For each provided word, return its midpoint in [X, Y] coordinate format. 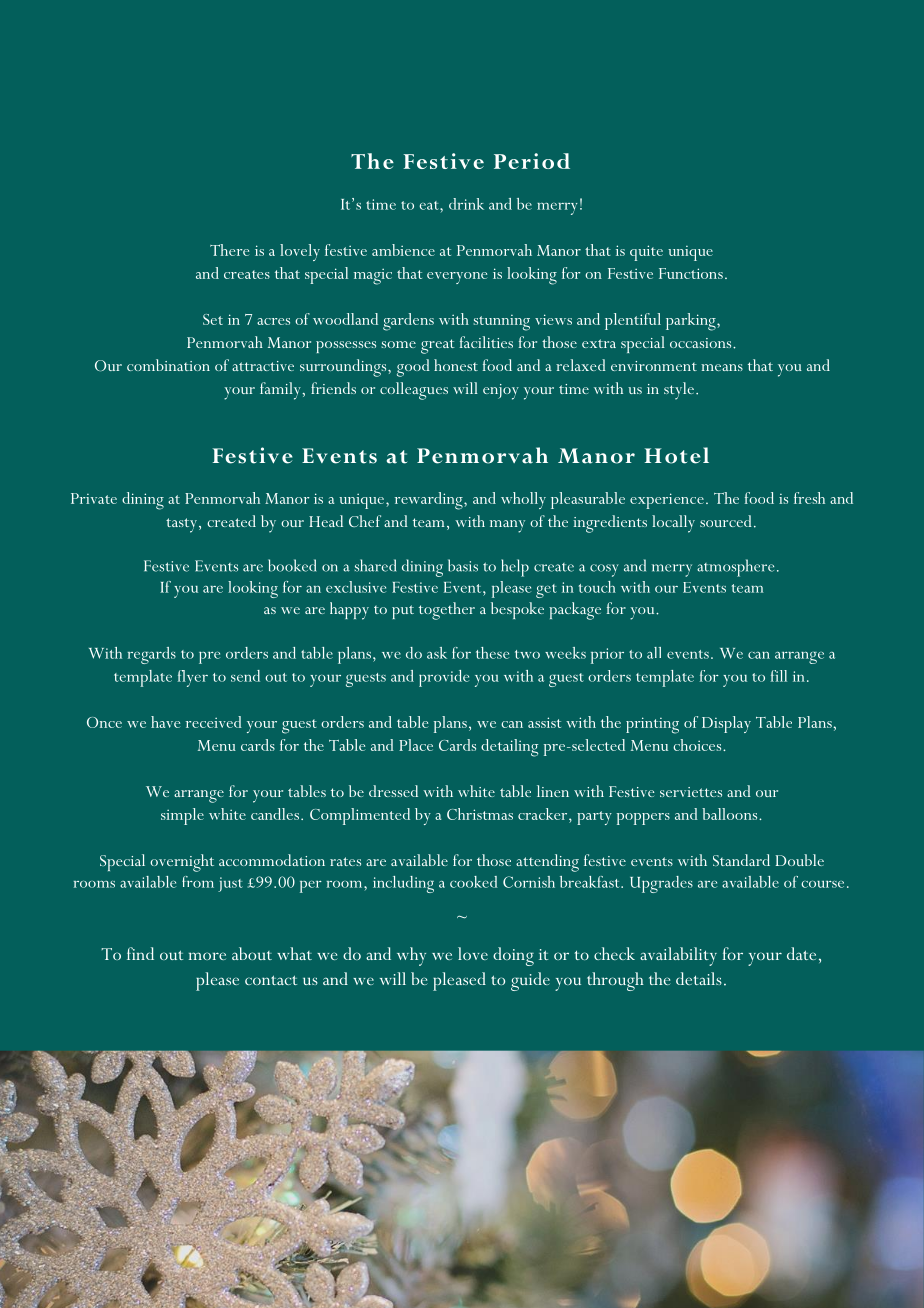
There [229, 250]
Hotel [677, 455]
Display [726, 724]
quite [646, 253]
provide [444, 678]
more [207, 956]
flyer [193, 678]
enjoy [501, 392]
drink [466, 204]
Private [94, 498]
